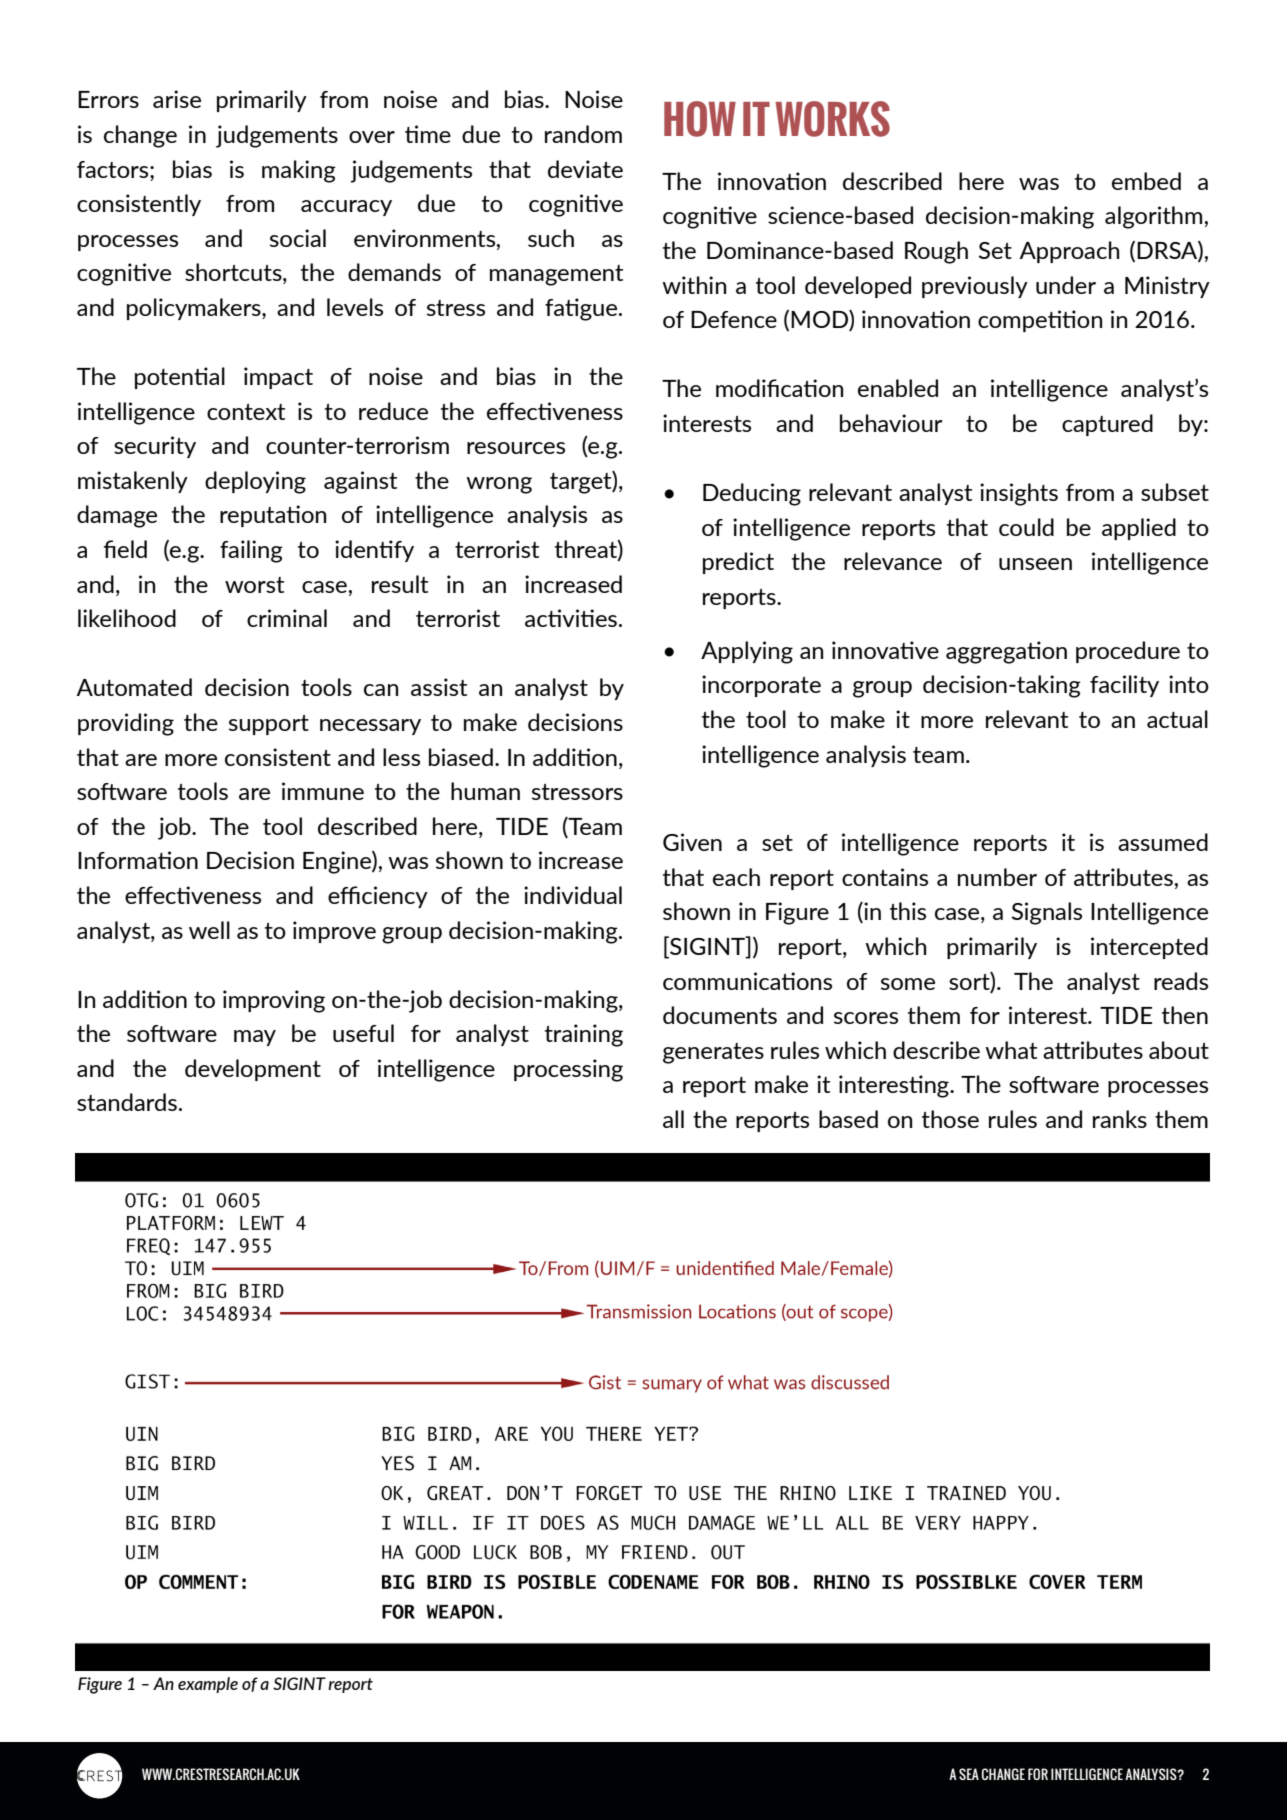 The image size is (1287, 1820). Describe the element at coordinates (1146, 181) in the screenshot. I see `embed` at that location.
